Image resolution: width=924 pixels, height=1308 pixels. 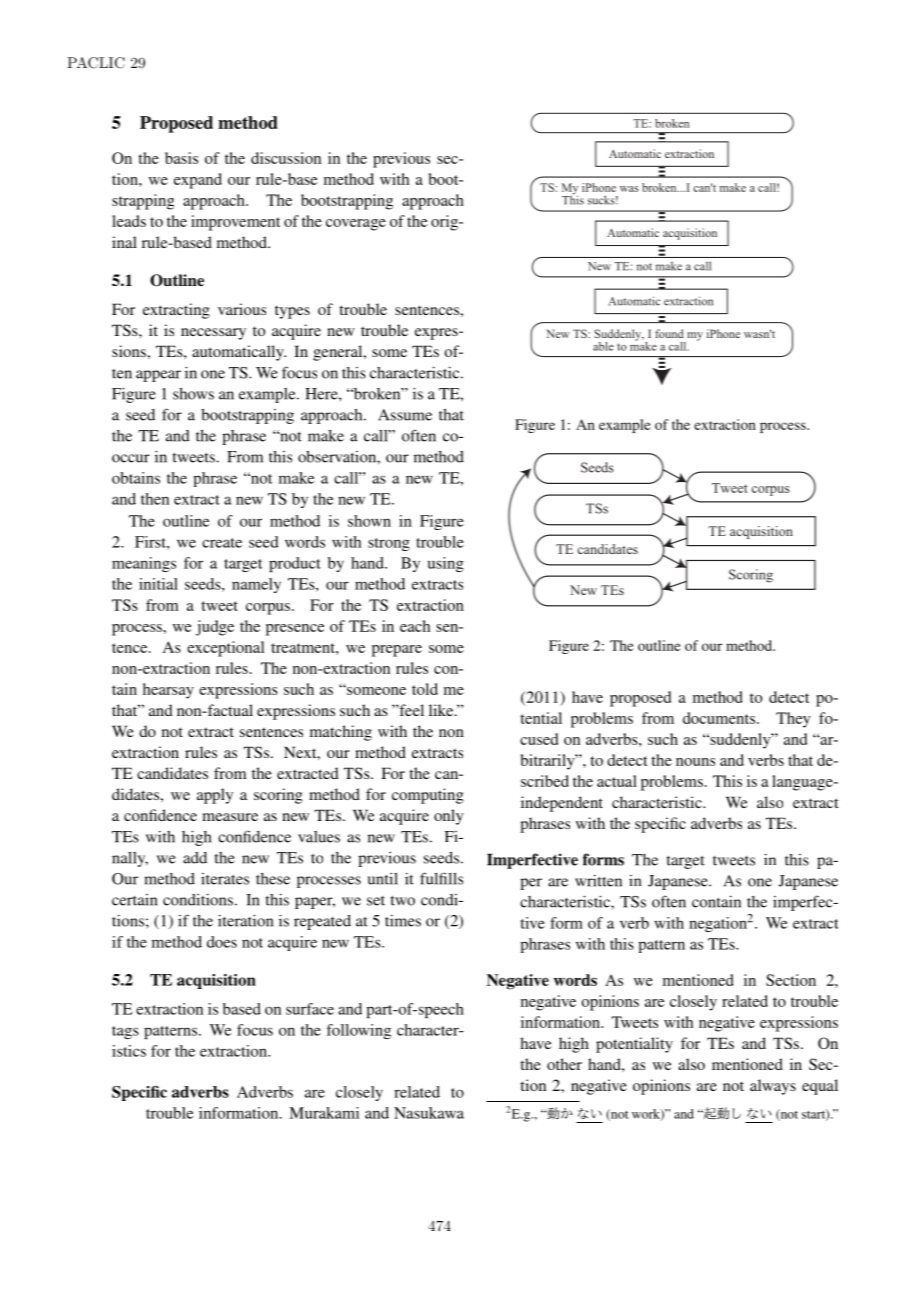 I want to click on expand, so click(x=198, y=181).
